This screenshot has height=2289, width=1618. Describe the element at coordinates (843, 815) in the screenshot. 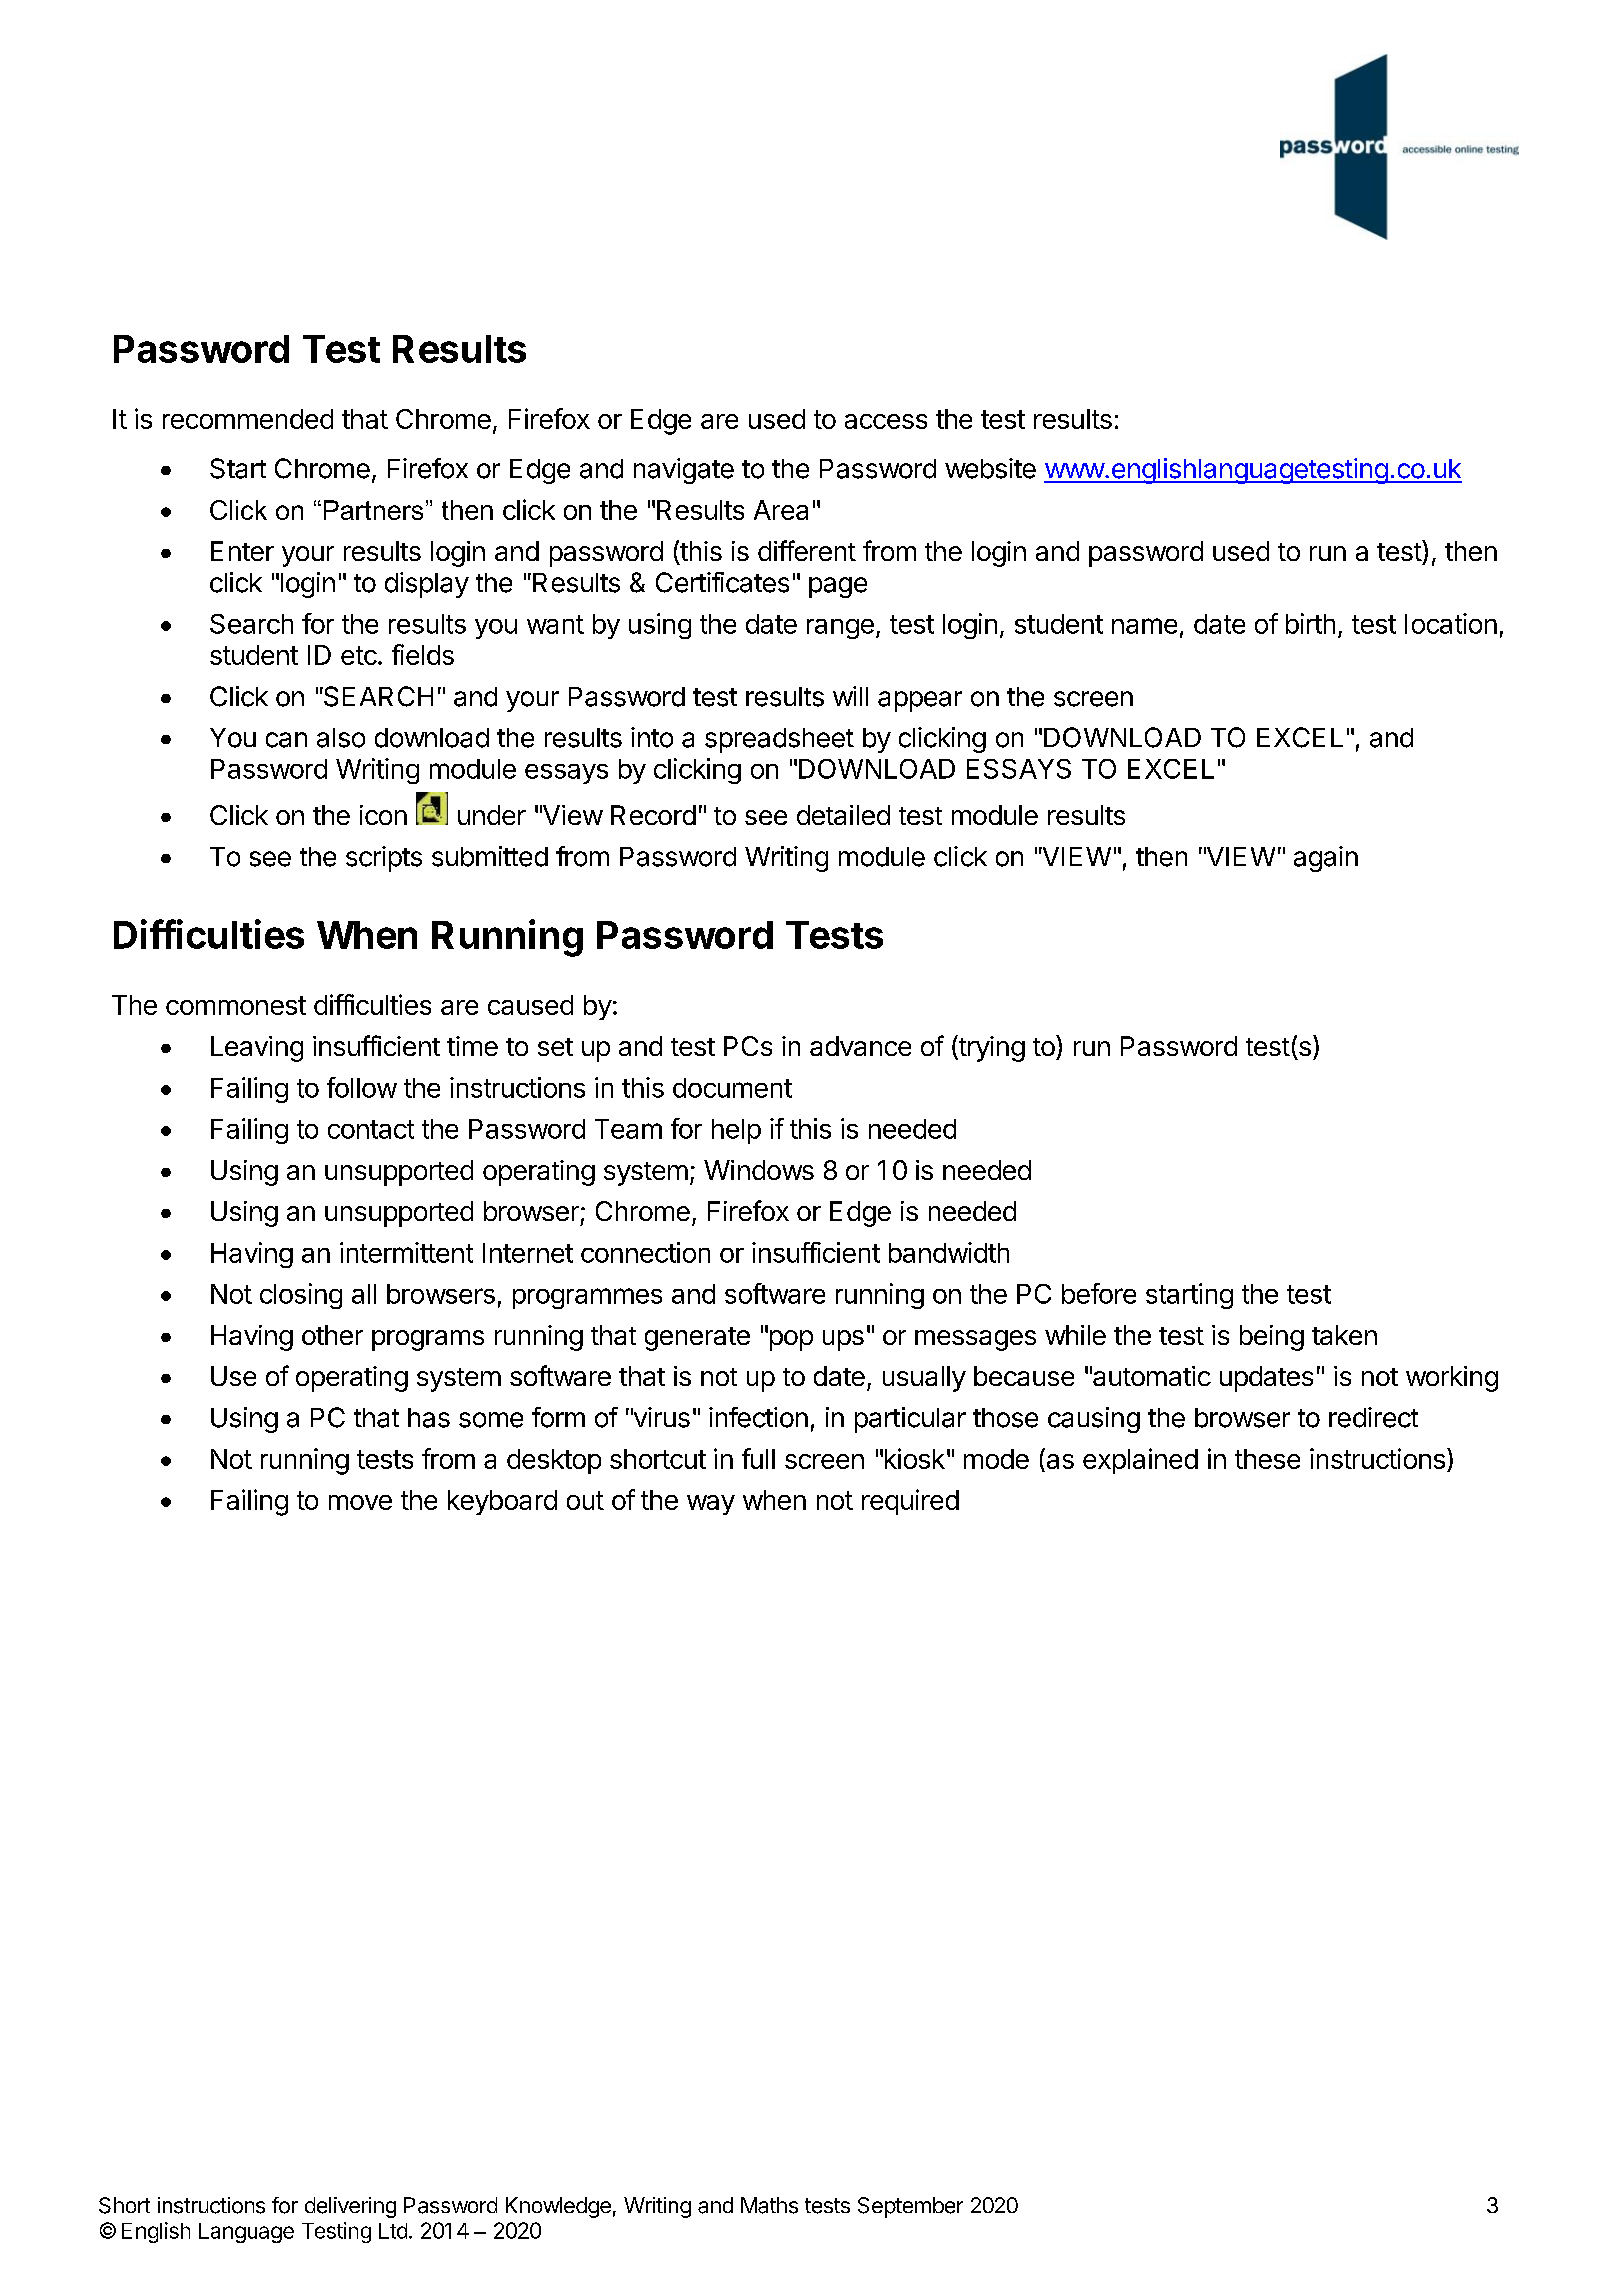

I see `detailed` at that location.
